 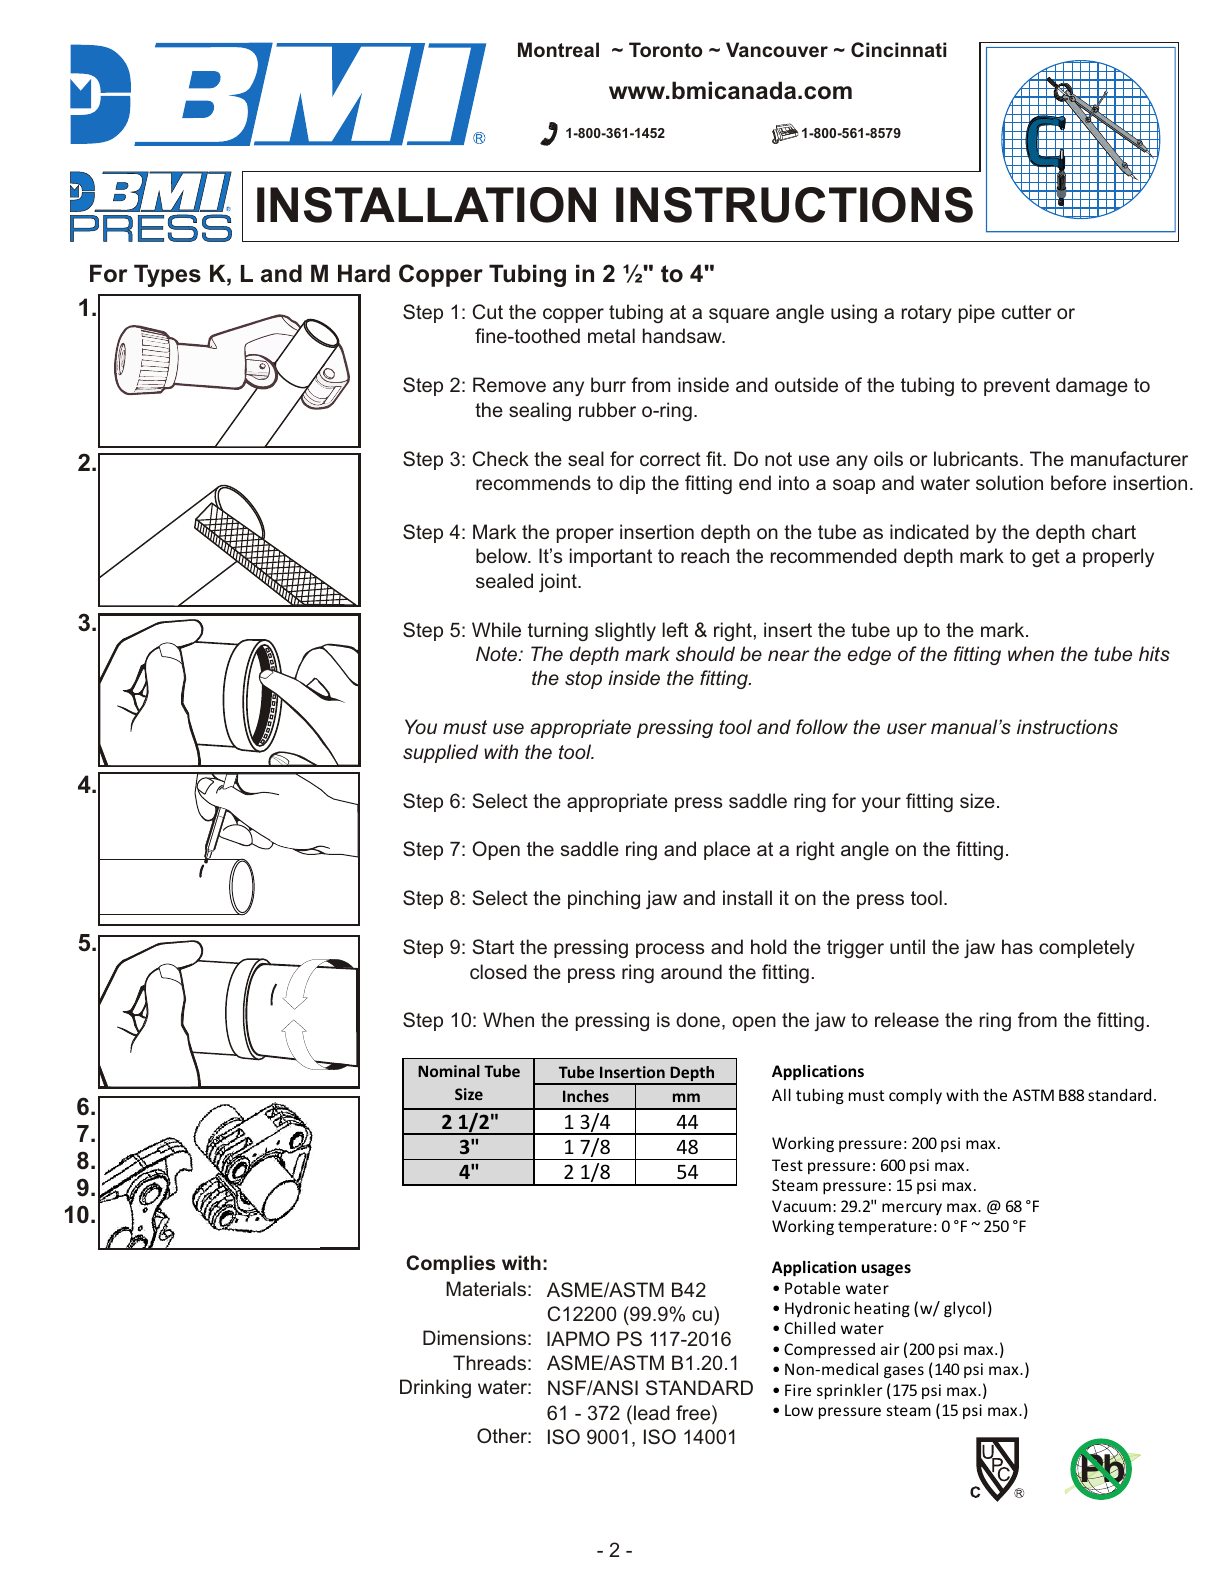 What do you see at coordinates (1017, 946) in the screenshot?
I see `has` at bounding box center [1017, 946].
